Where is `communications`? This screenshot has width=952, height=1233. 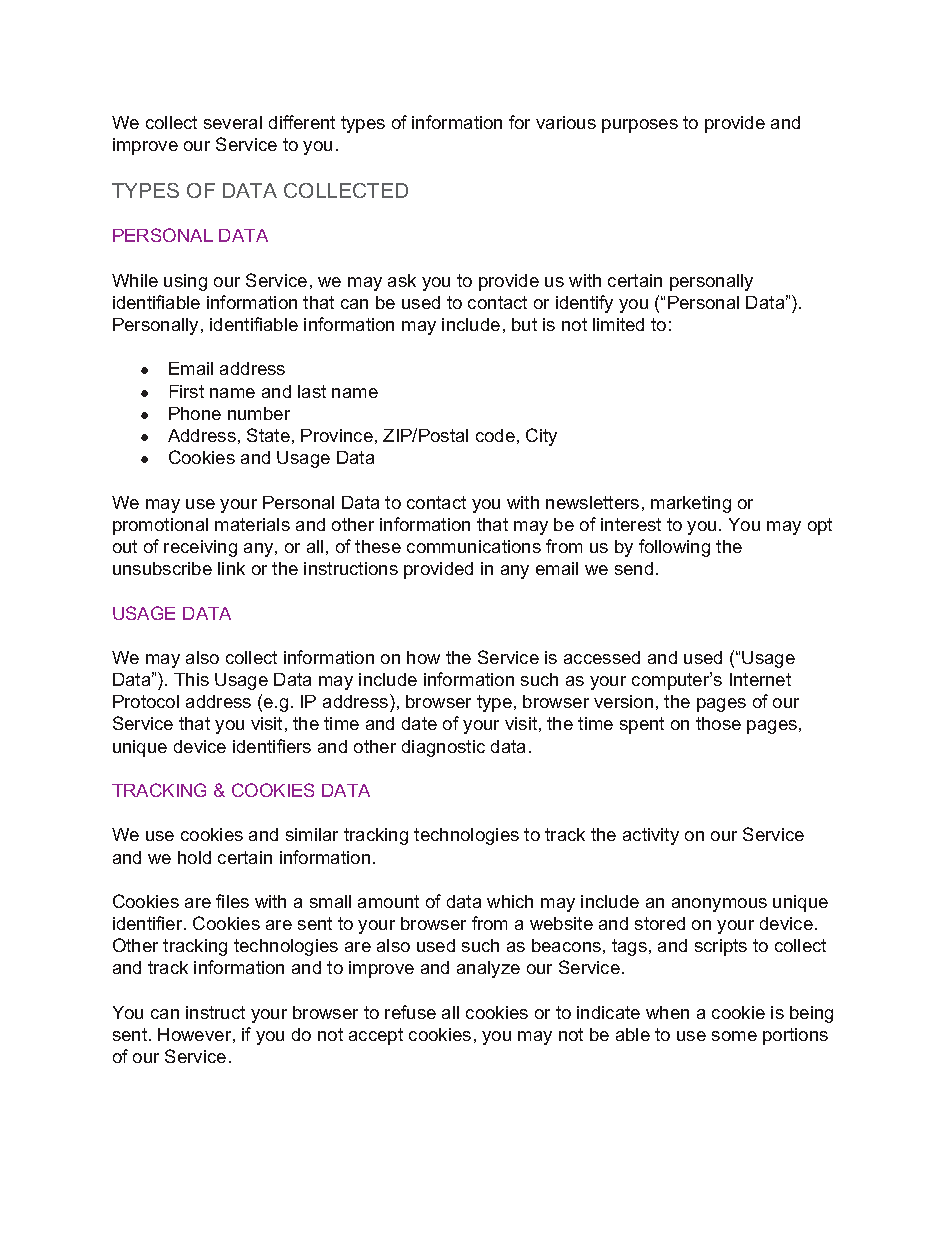 communications is located at coordinates (474, 546).
